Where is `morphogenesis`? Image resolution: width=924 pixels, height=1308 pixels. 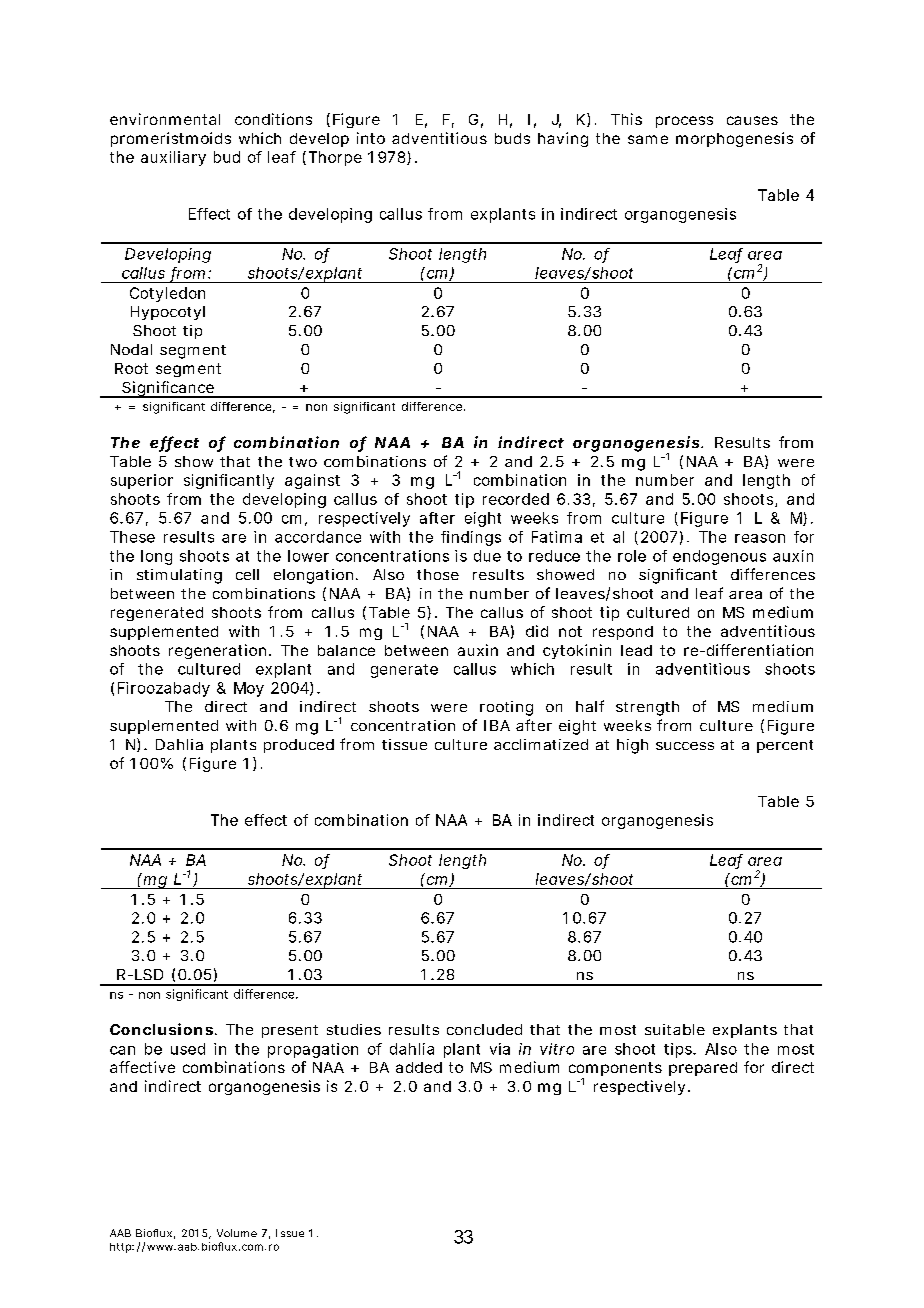 morphogenesis is located at coordinates (734, 139).
